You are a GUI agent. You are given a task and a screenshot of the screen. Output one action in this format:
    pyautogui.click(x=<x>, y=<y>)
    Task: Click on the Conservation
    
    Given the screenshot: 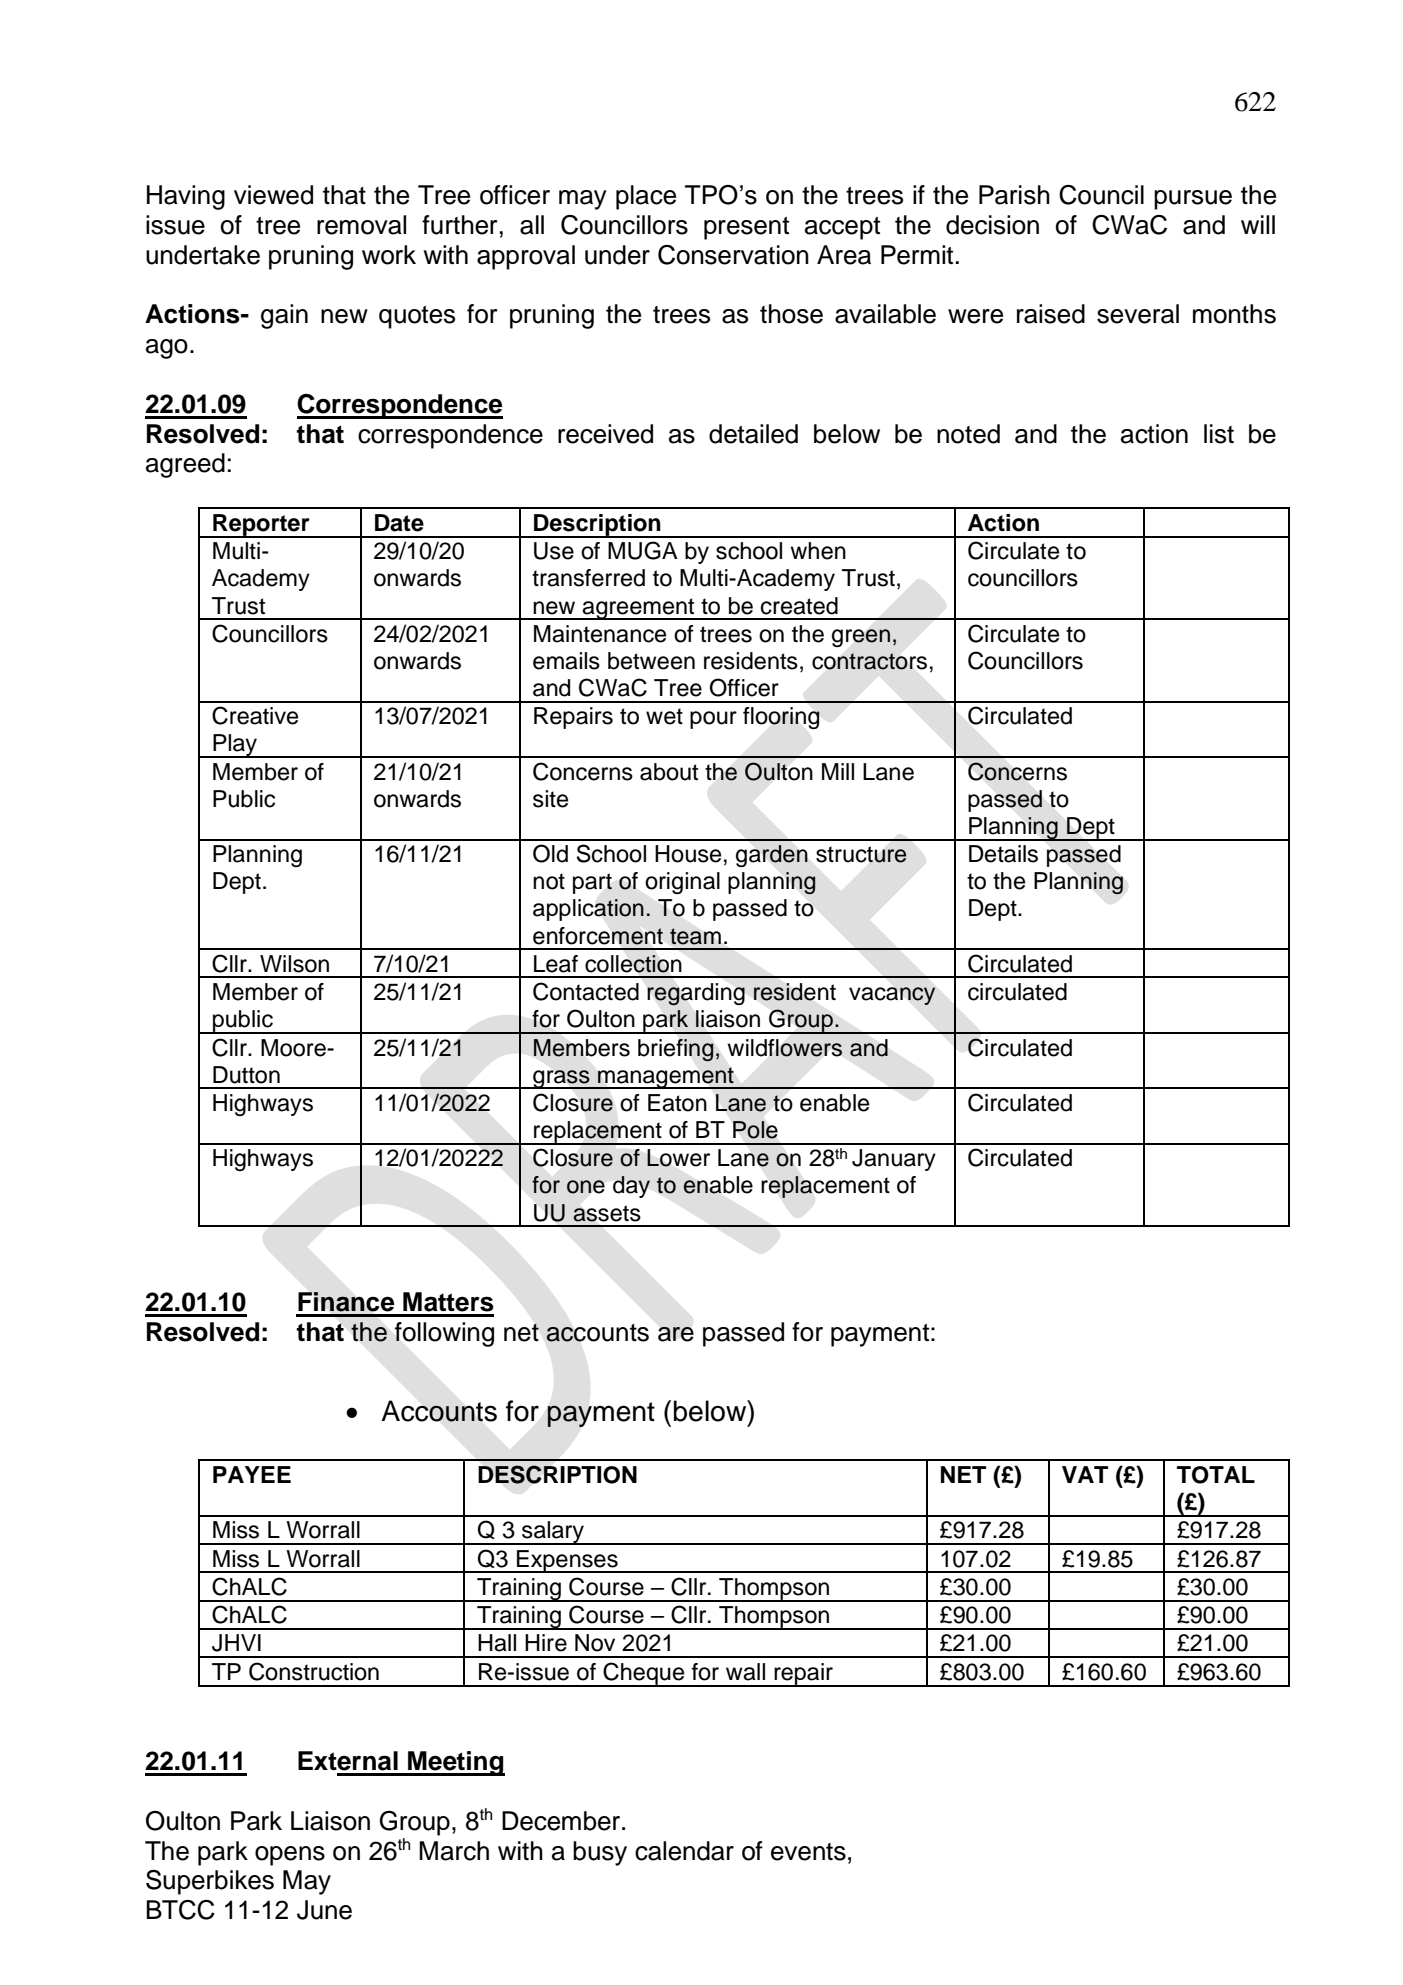 What is the action you would take?
    pyautogui.click(x=733, y=255)
